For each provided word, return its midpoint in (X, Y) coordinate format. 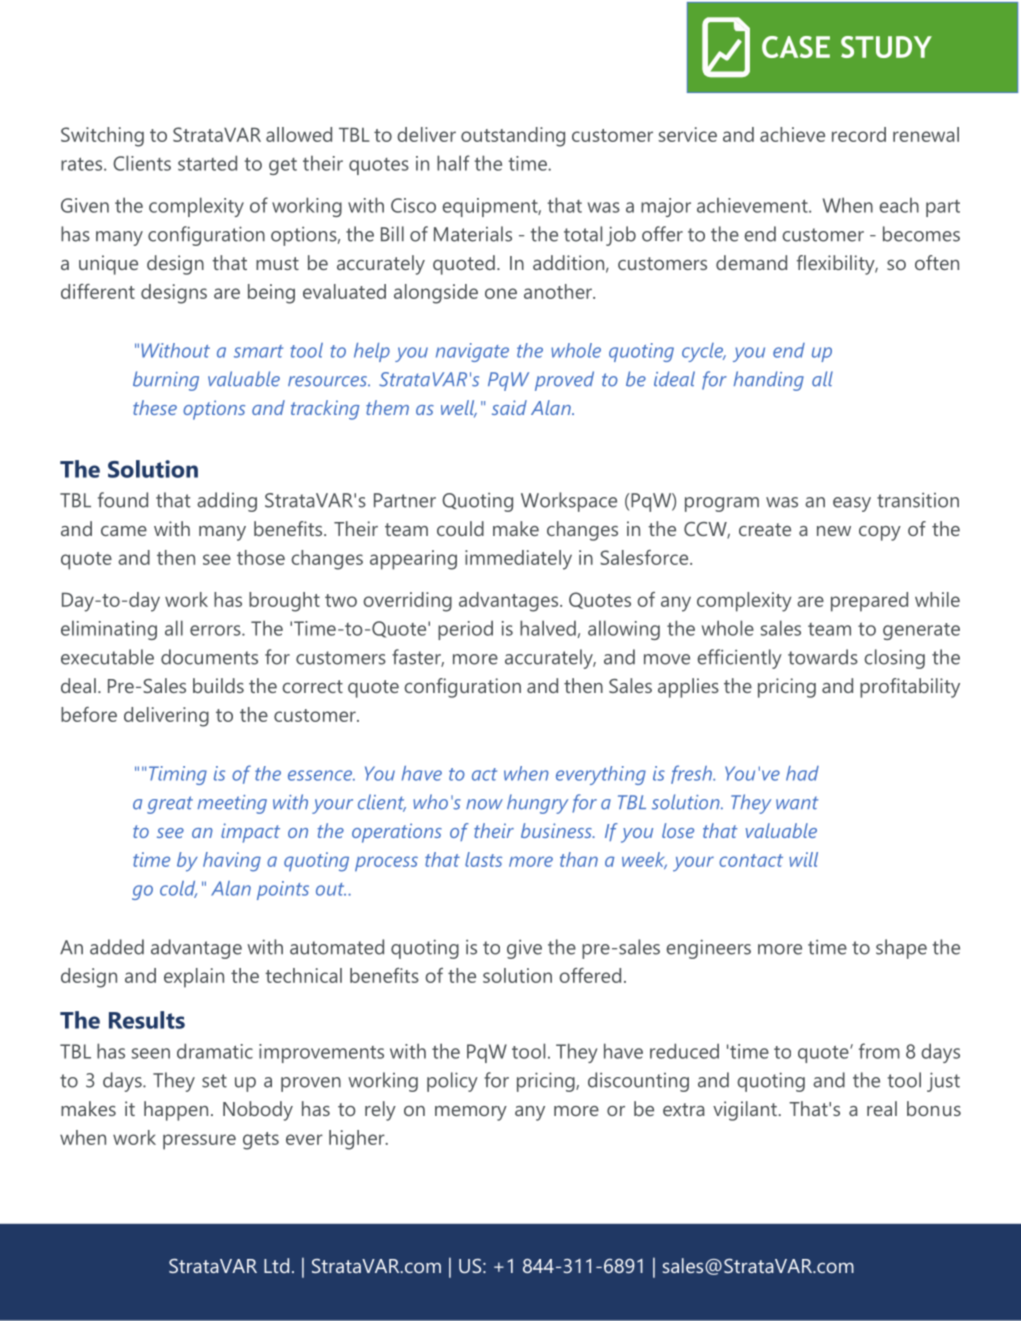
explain (194, 978)
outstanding (513, 137)
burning (166, 381)
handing (769, 381)
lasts (483, 859)
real (882, 1108)
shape (901, 949)
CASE (796, 47)
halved (548, 628)
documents (209, 657)
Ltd (276, 1265)
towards (823, 657)
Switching (102, 137)
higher (358, 1140)
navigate (472, 352)
